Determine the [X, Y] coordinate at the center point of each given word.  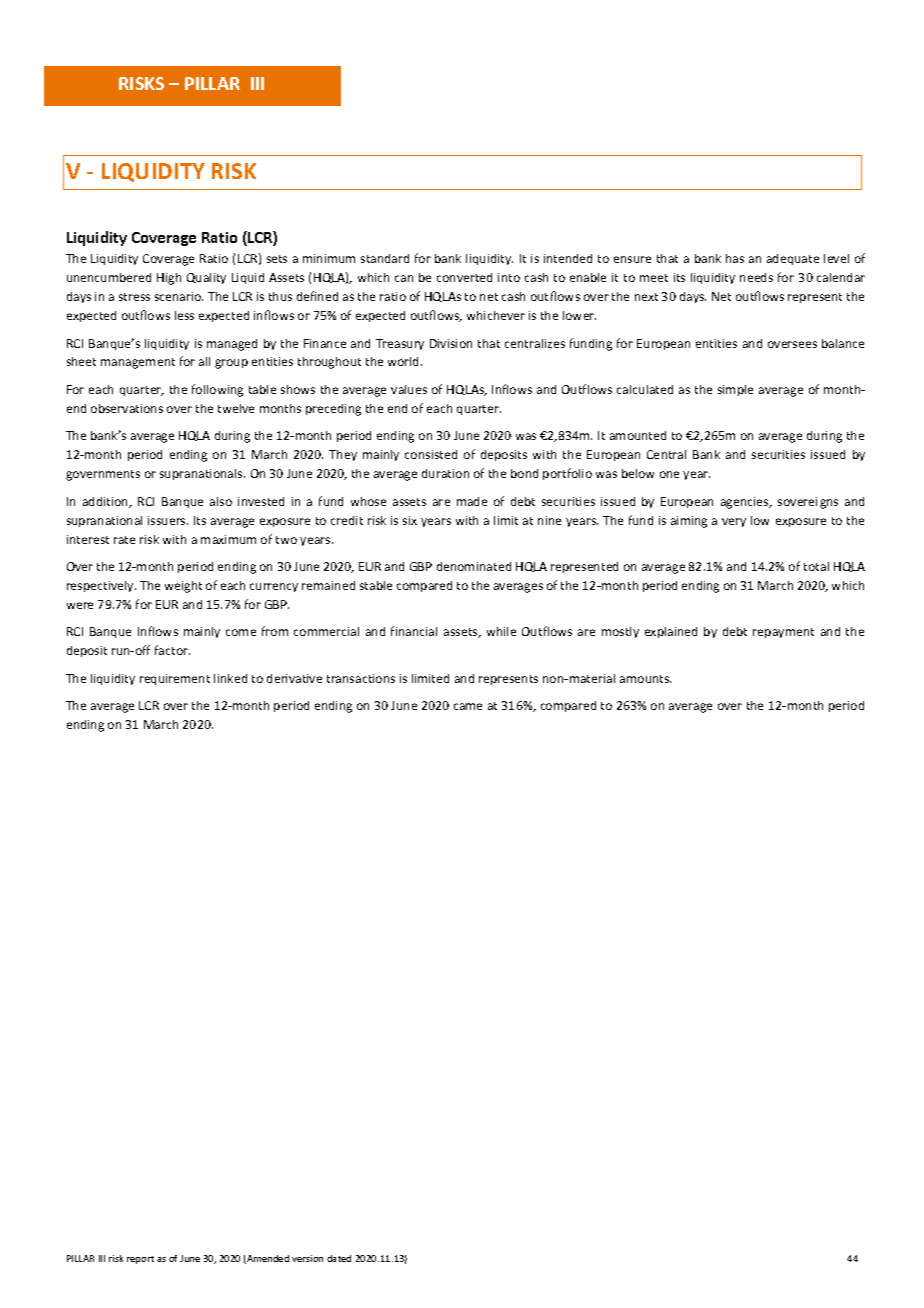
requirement [175, 679]
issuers [168, 520]
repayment [783, 633]
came [468, 706]
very [734, 522]
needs [756, 277]
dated [339, 1258]
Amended [267, 1259]
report [140, 1260]
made [472, 501]
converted [464, 277]
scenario [179, 296]
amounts [645, 679]
